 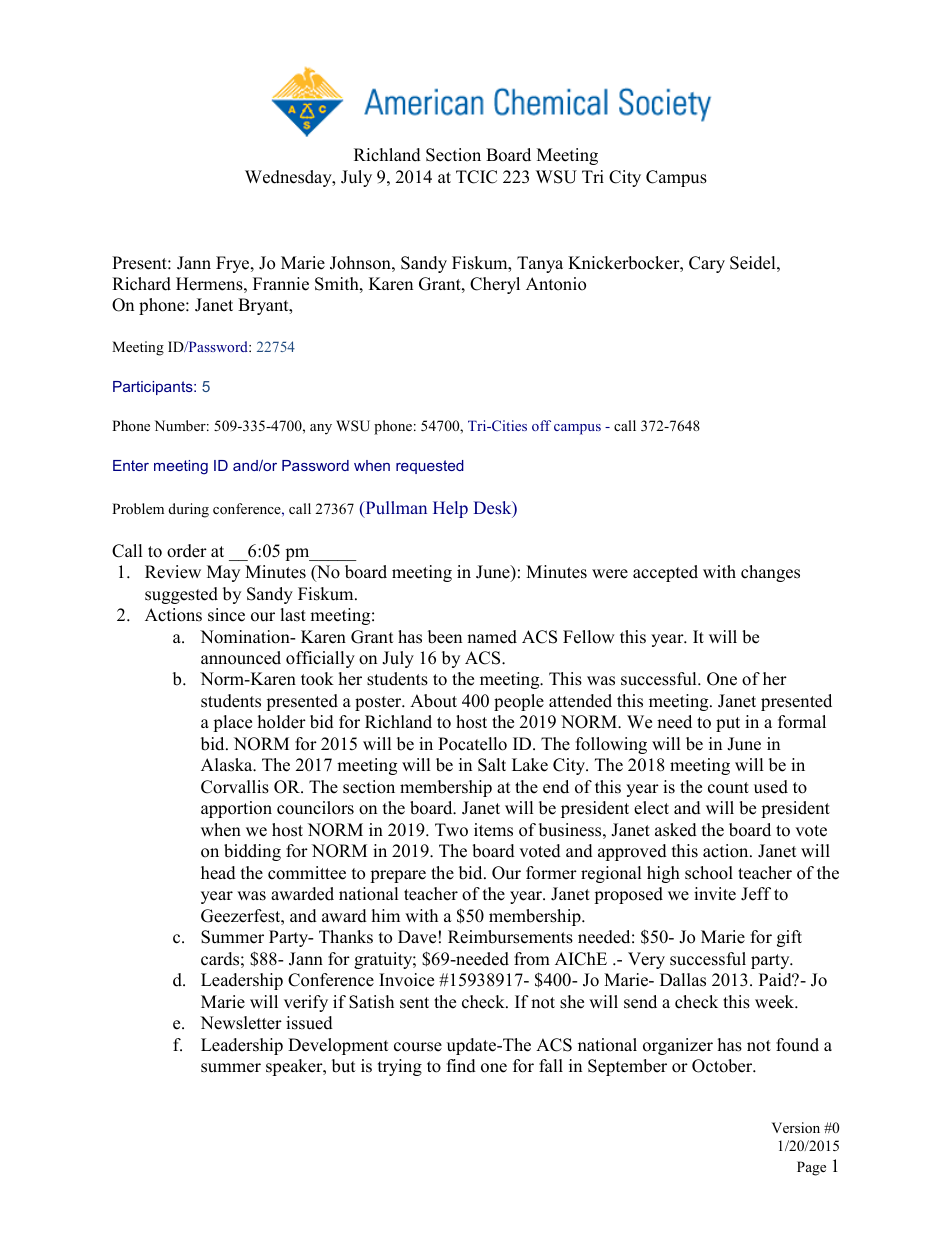 What do you see at coordinates (707, 264) in the page?
I see `Cary` at bounding box center [707, 264].
